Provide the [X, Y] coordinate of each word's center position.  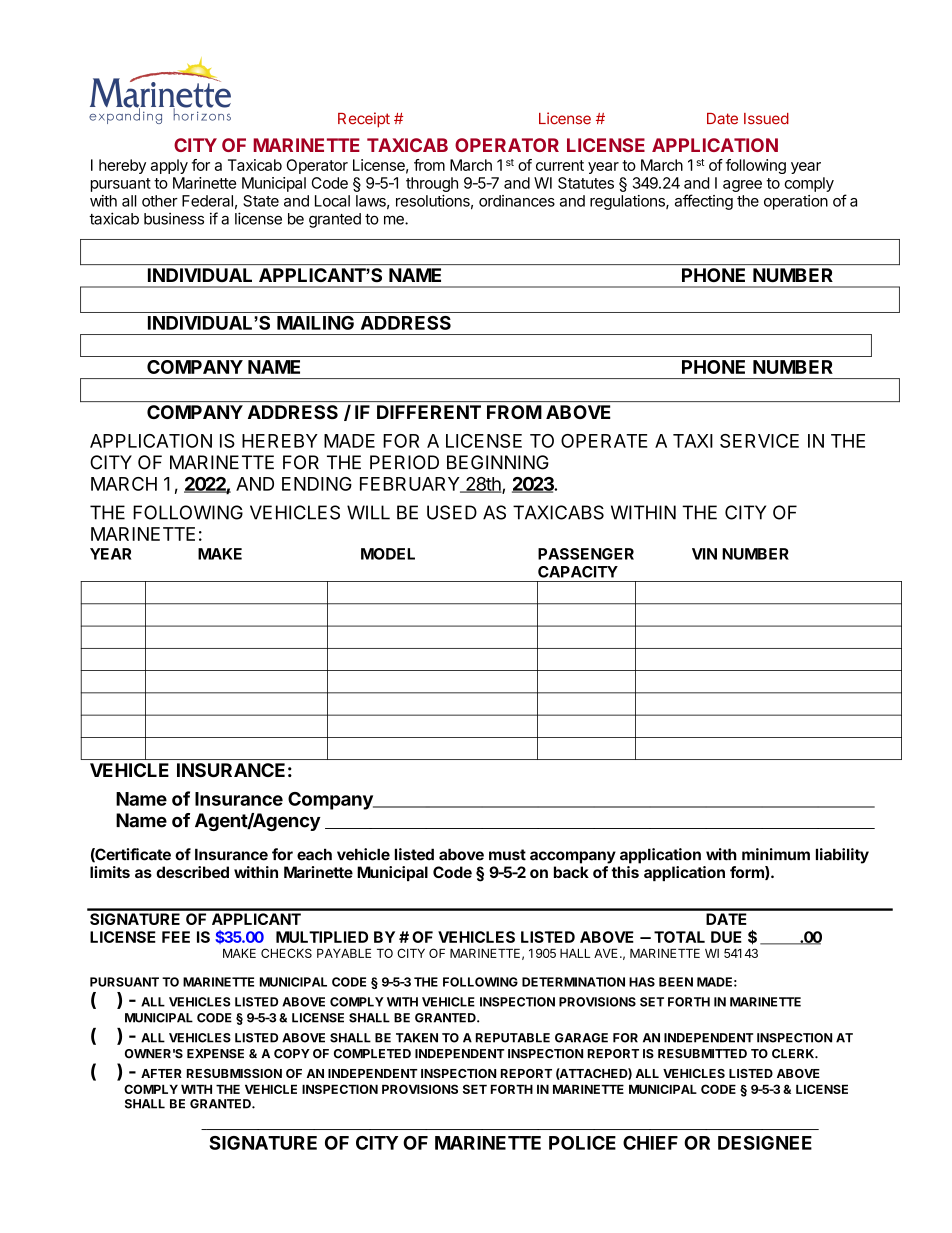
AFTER [161, 1073]
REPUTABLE [513, 1038]
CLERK [794, 1054]
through [432, 184]
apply [169, 166]
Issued [766, 119]
